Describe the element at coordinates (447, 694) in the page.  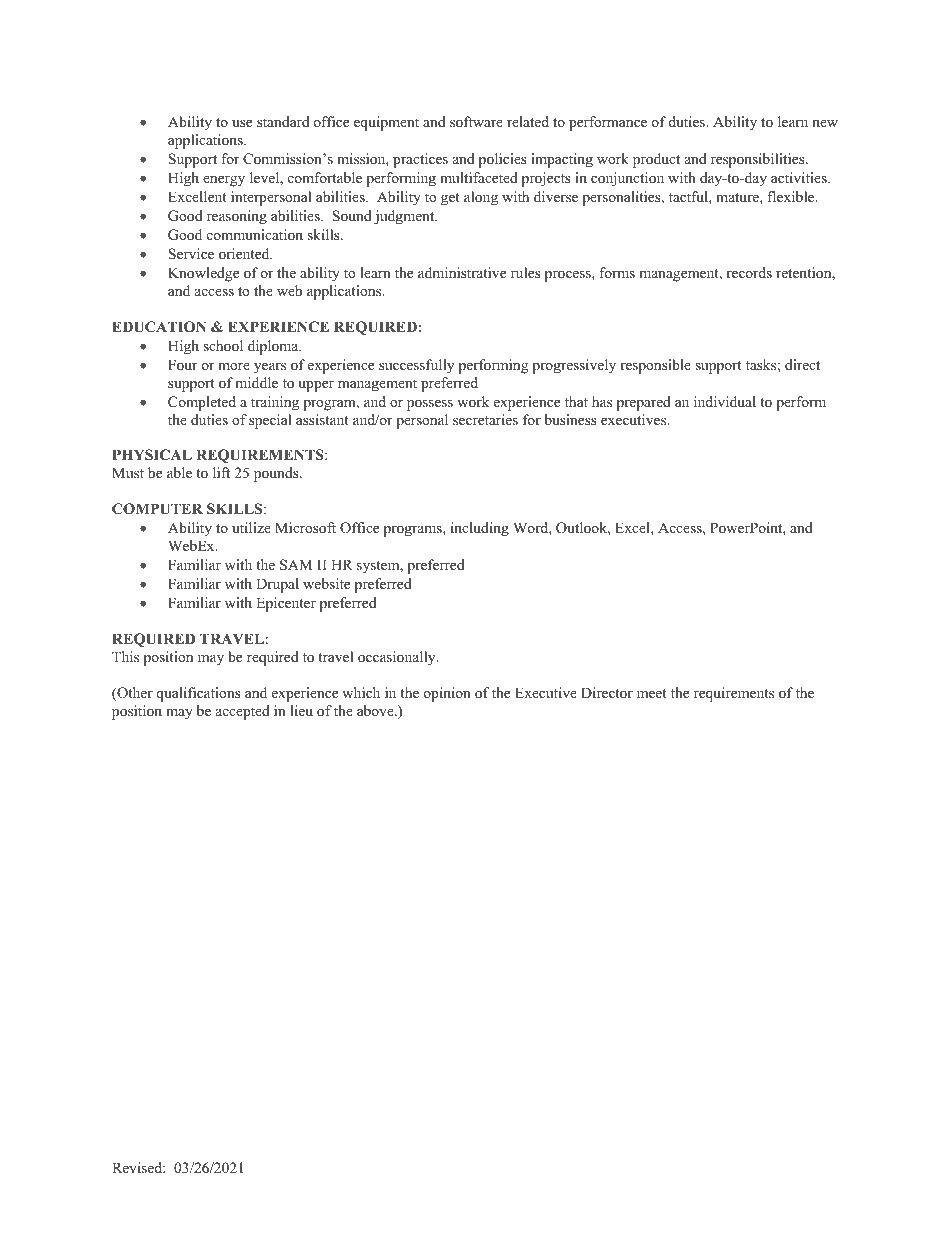
I see `opinion` at that location.
